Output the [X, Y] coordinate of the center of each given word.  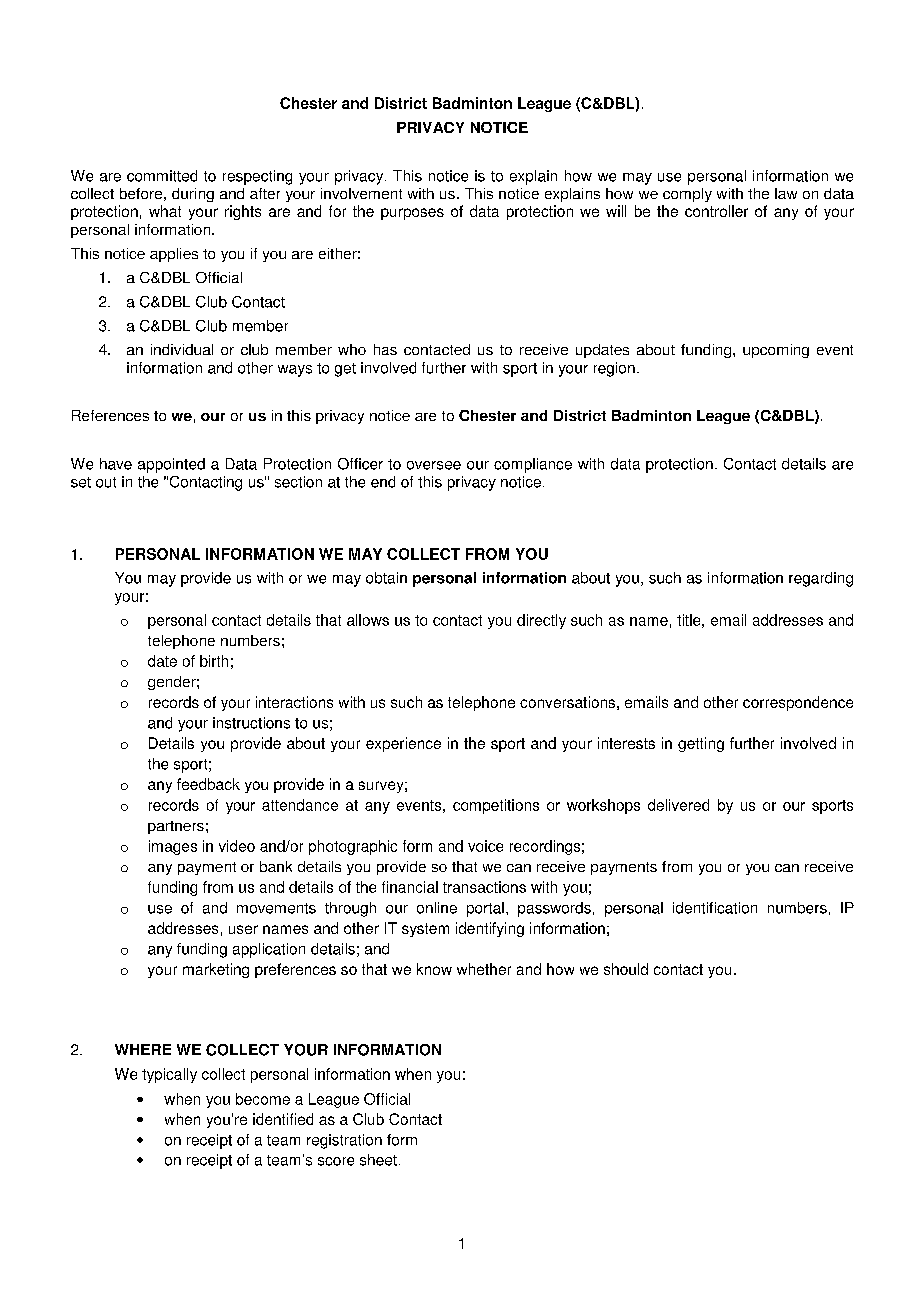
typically [169, 1075]
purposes [412, 214]
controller [716, 211]
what [165, 211]
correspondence [798, 703]
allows [368, 620]
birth [214, 661]
